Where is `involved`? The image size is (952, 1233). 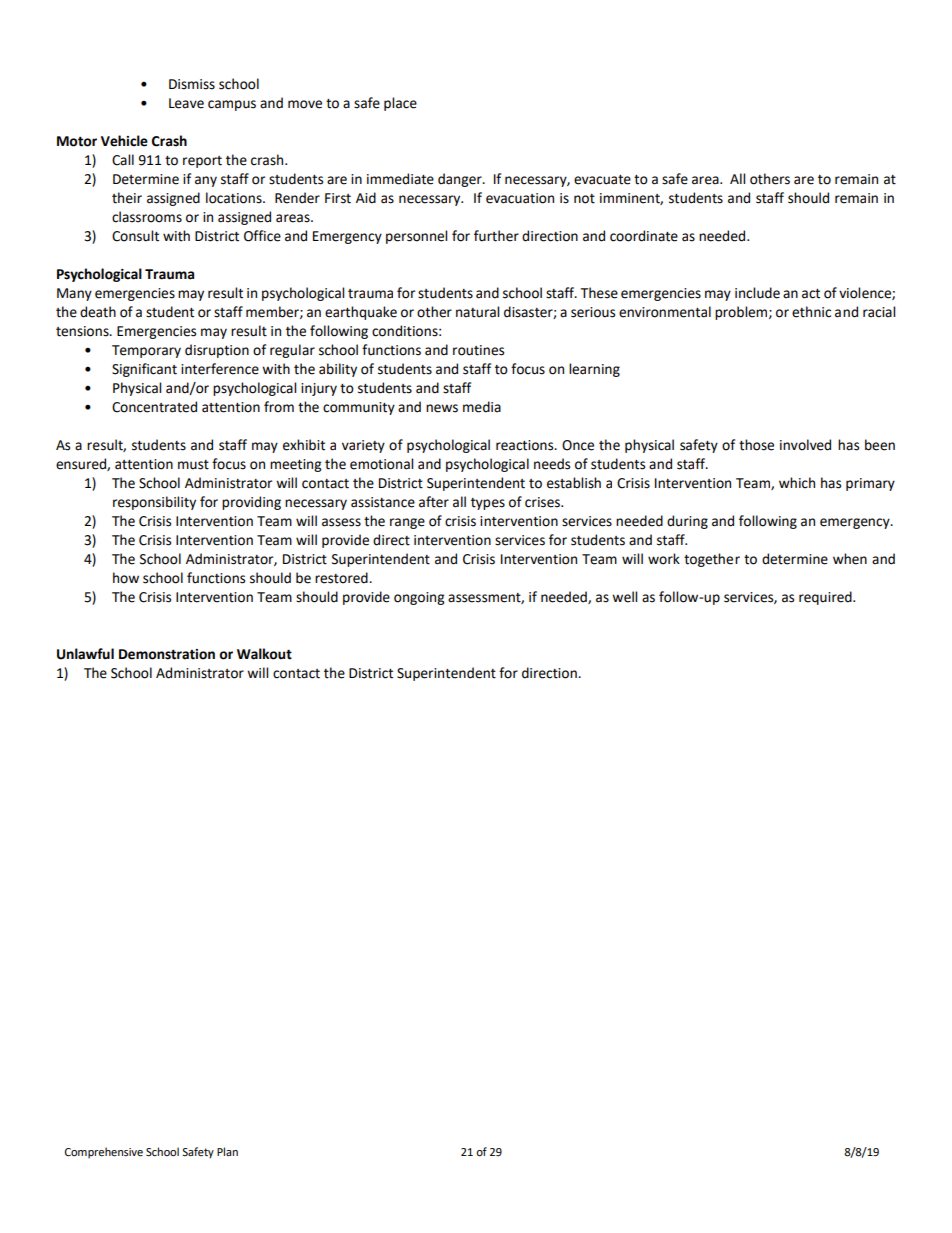 involved is located at coordinates (805, 445).
